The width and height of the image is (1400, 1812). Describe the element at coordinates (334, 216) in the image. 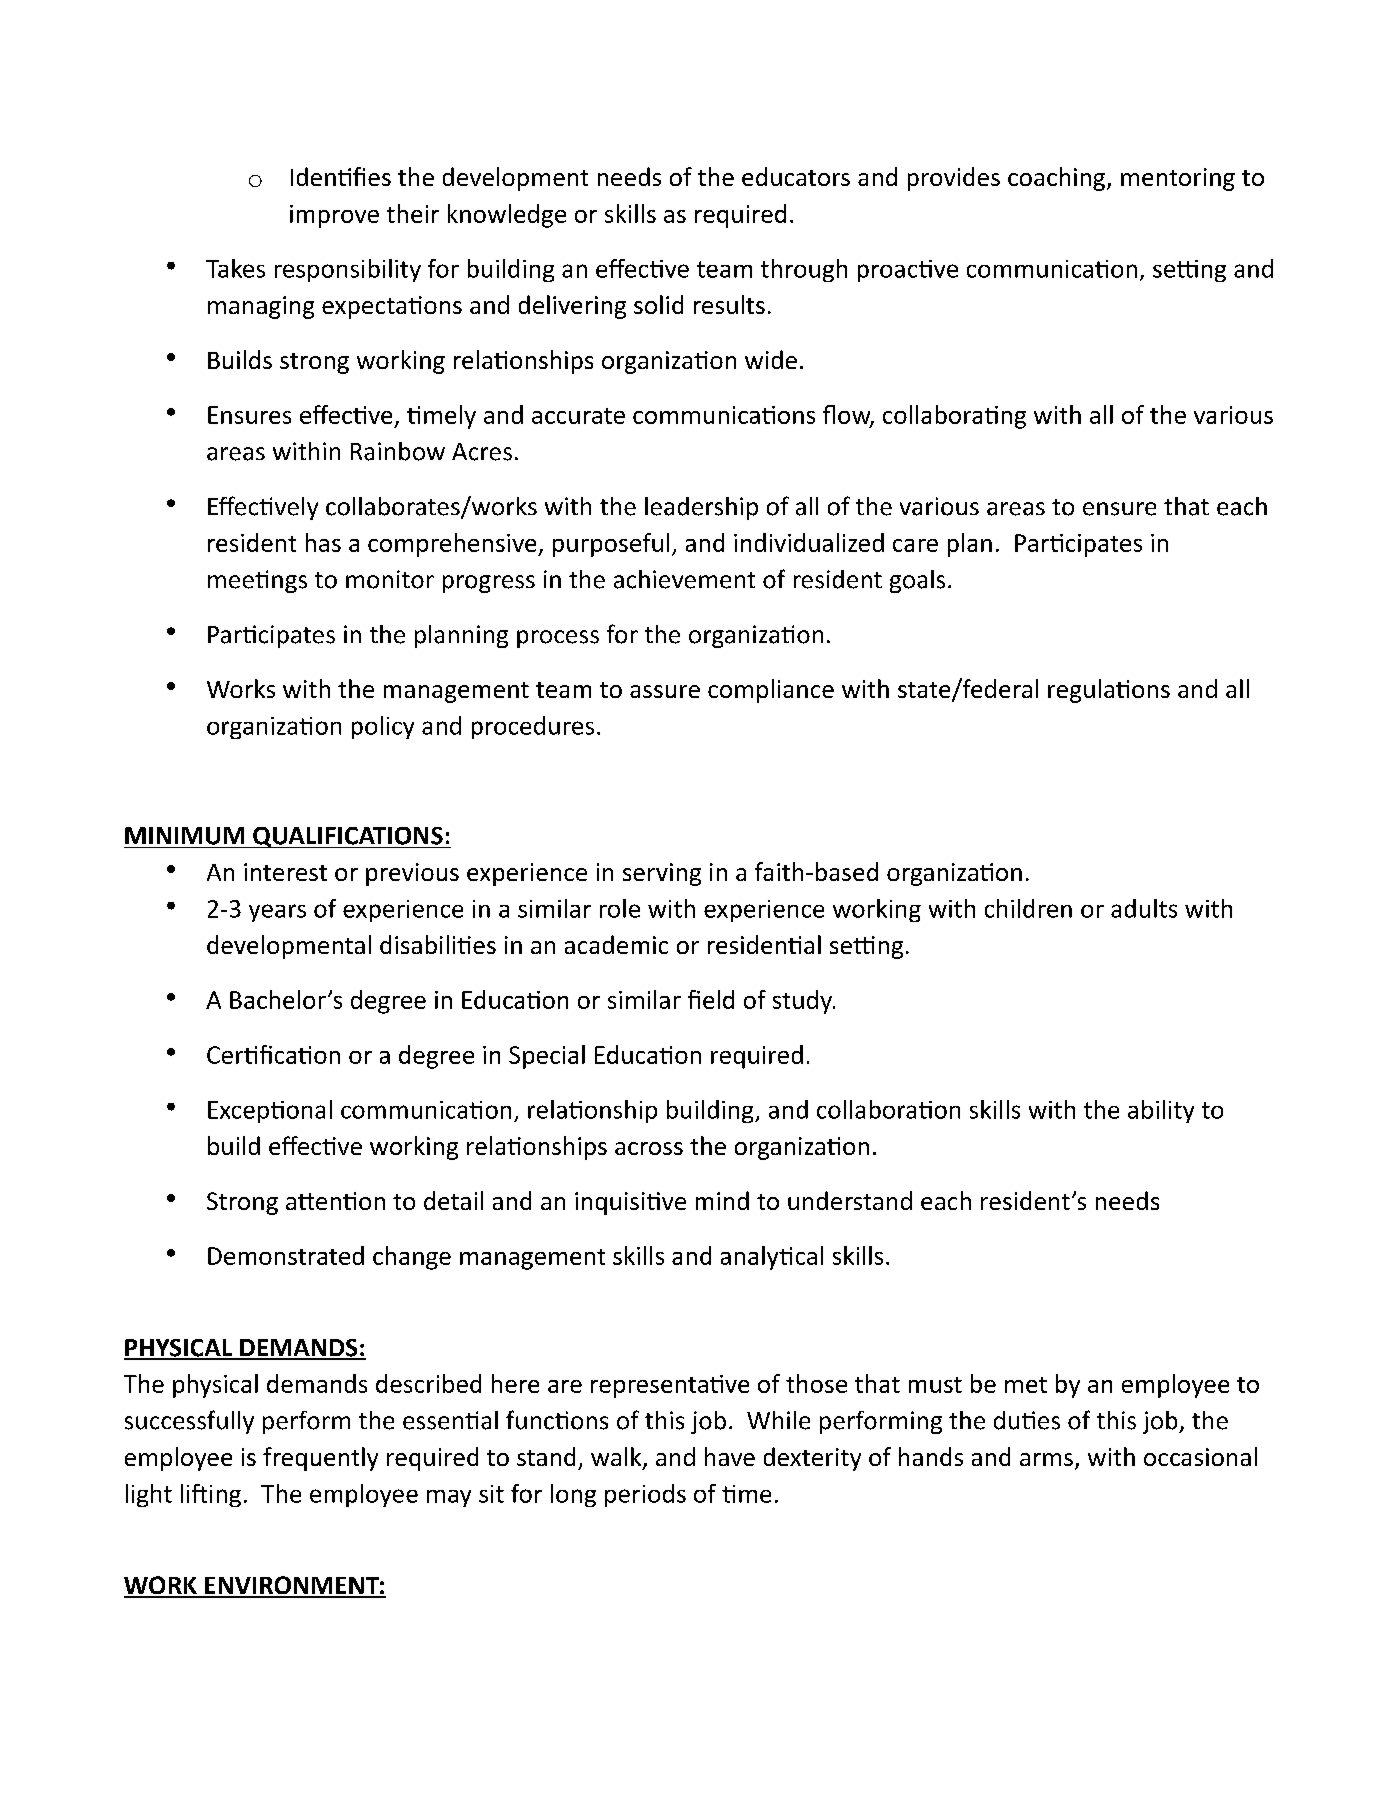

I see `improve` at that location.
